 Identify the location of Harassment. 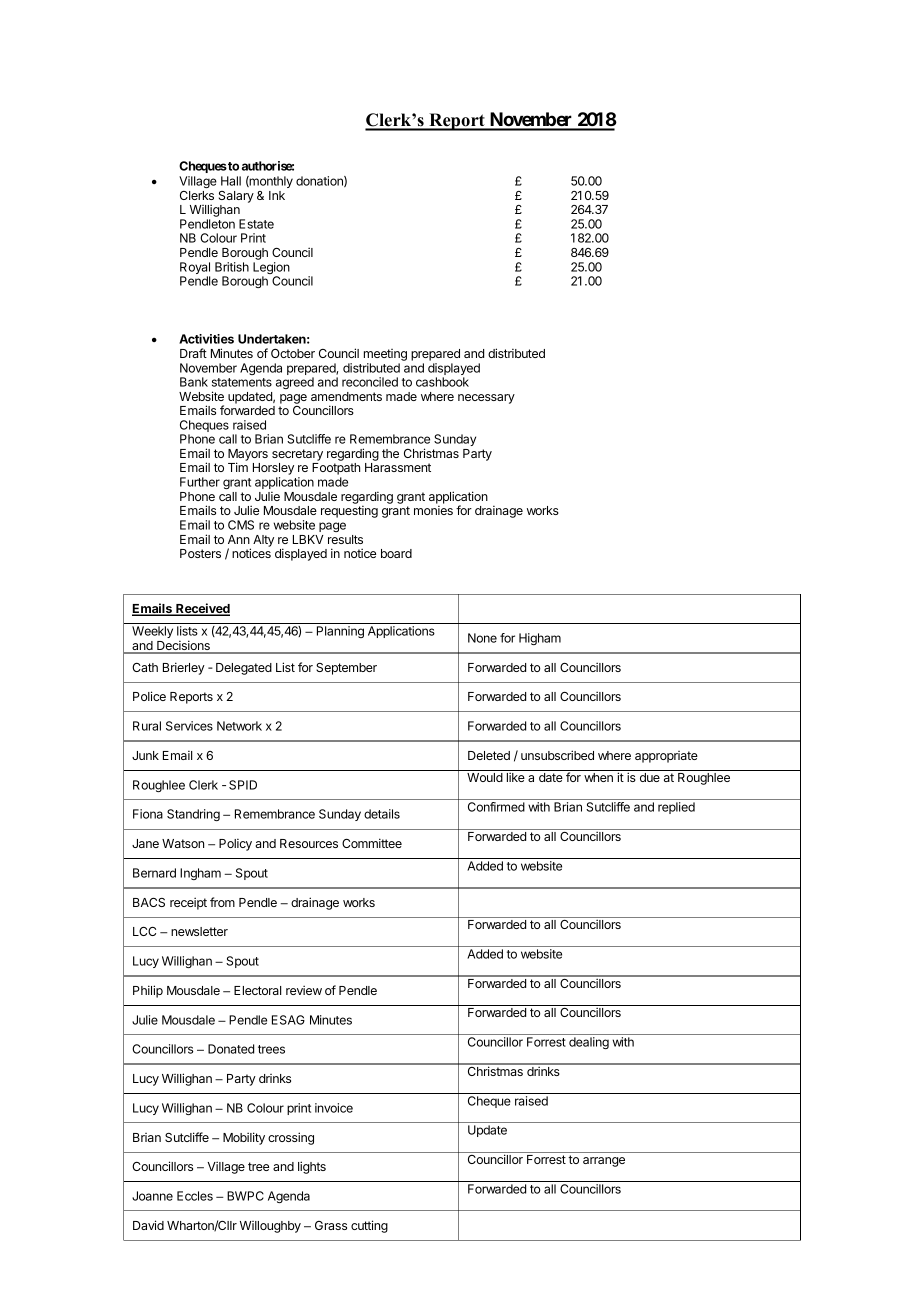
(398, 467).
